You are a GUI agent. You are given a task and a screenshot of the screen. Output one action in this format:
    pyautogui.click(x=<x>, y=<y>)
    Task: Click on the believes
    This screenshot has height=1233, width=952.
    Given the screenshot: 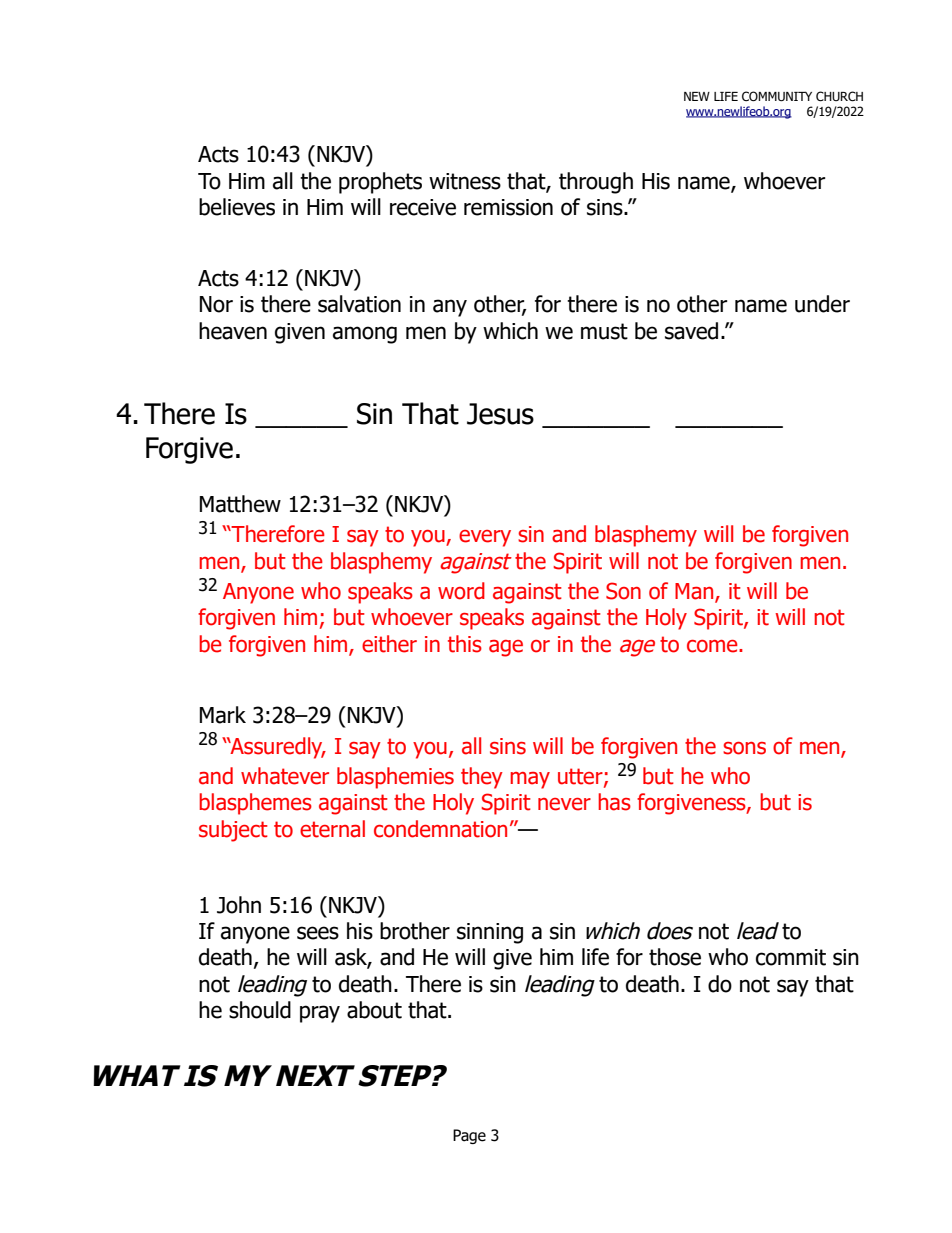 What is the action you would take?
    pyautogui.click(x=237, y=207)
